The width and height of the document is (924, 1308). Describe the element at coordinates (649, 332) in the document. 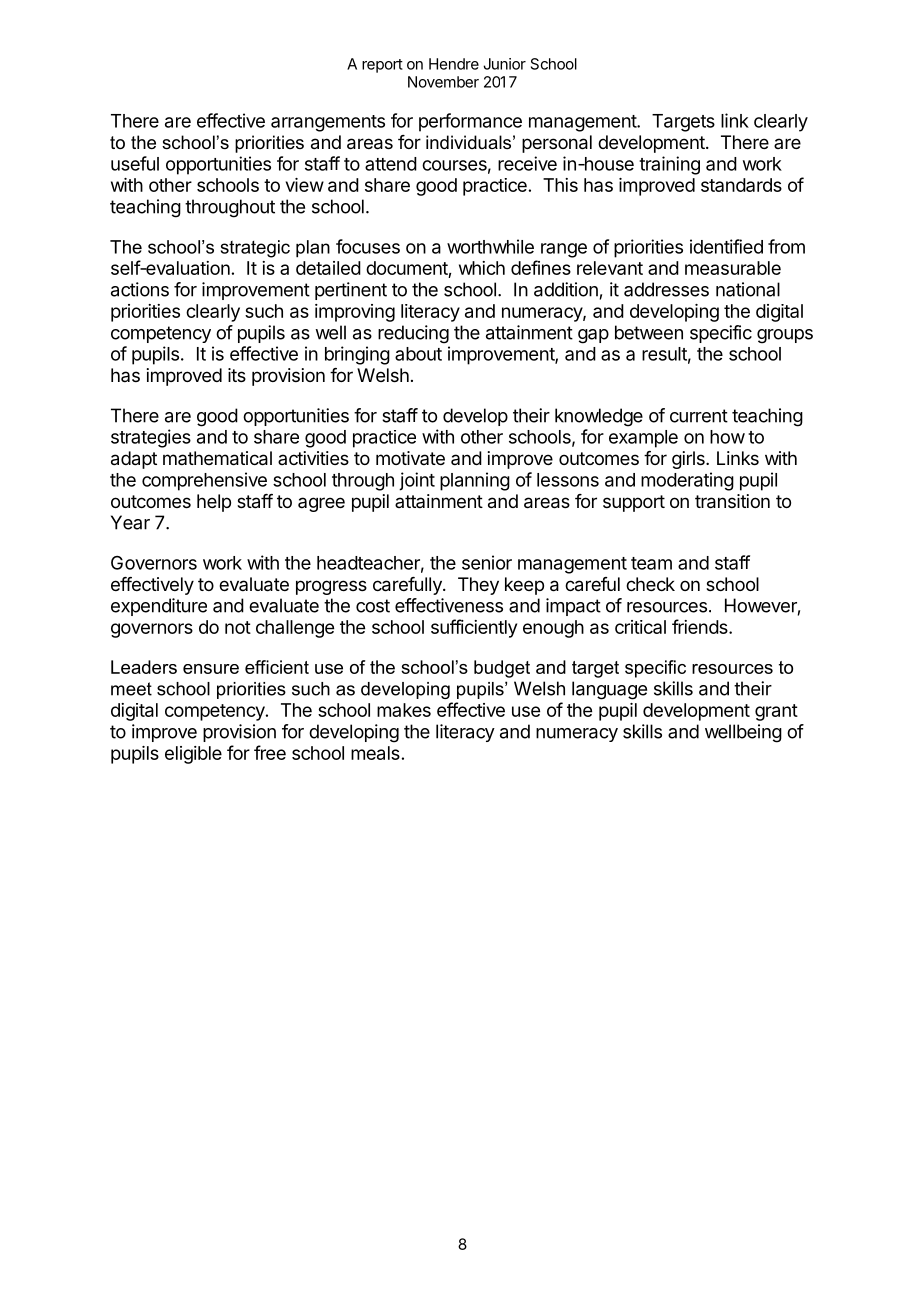

I see `between` at that location.
